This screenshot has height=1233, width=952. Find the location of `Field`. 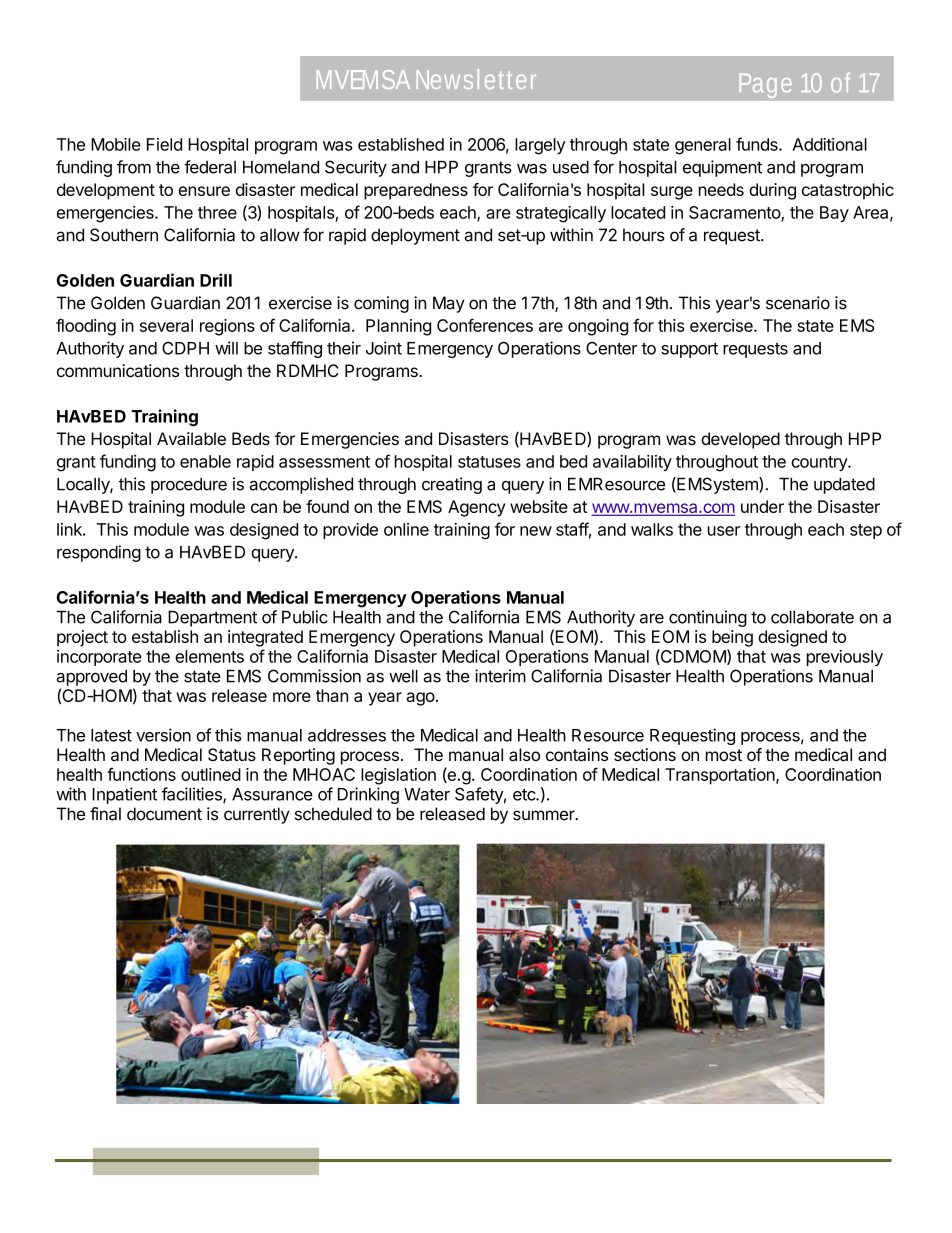

Field is located at coordinates (164, 144).
